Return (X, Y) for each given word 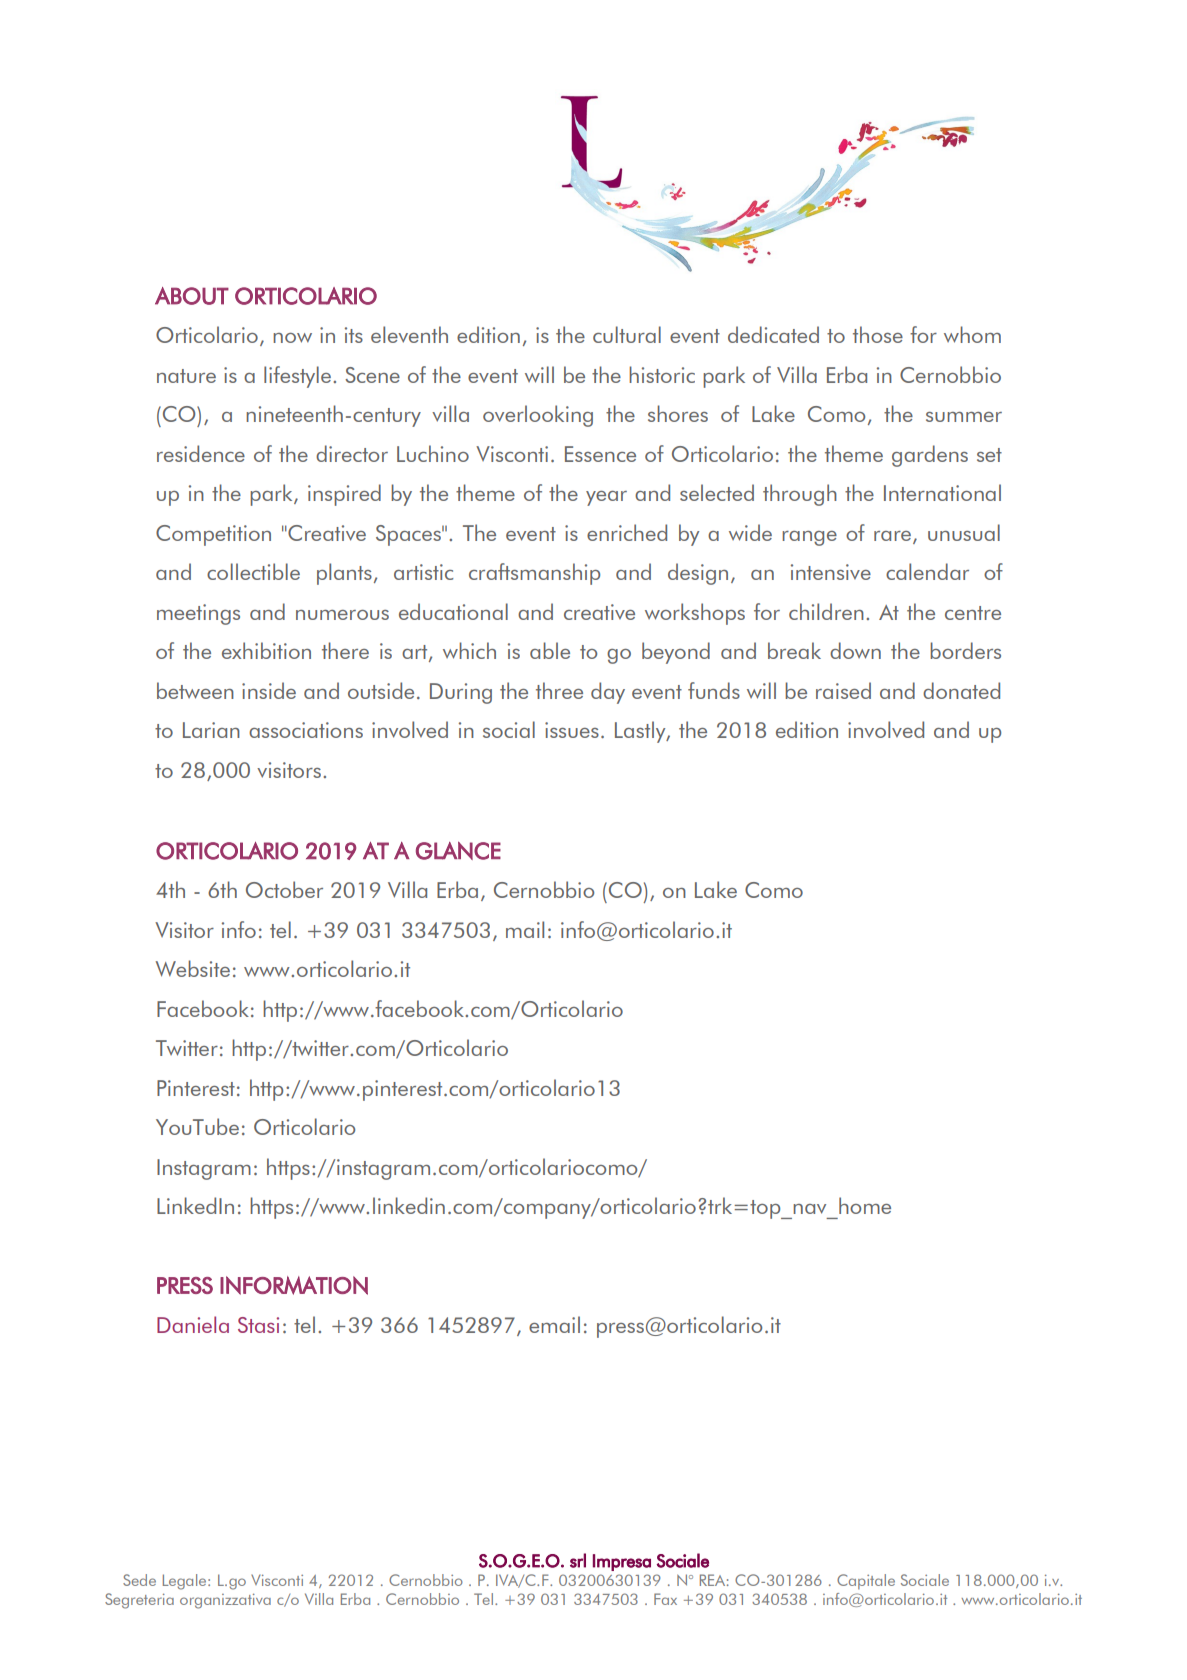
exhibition (266, 650)
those (878, 334)
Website (193, 968)
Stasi (258, 1325)
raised (843, 690)
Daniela (193, 1324)
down (855, 650)
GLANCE (458, 850)
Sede (139, 1580)
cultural (627, 334)
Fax (665, 1599)
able (550, 650)
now (292, 338)
